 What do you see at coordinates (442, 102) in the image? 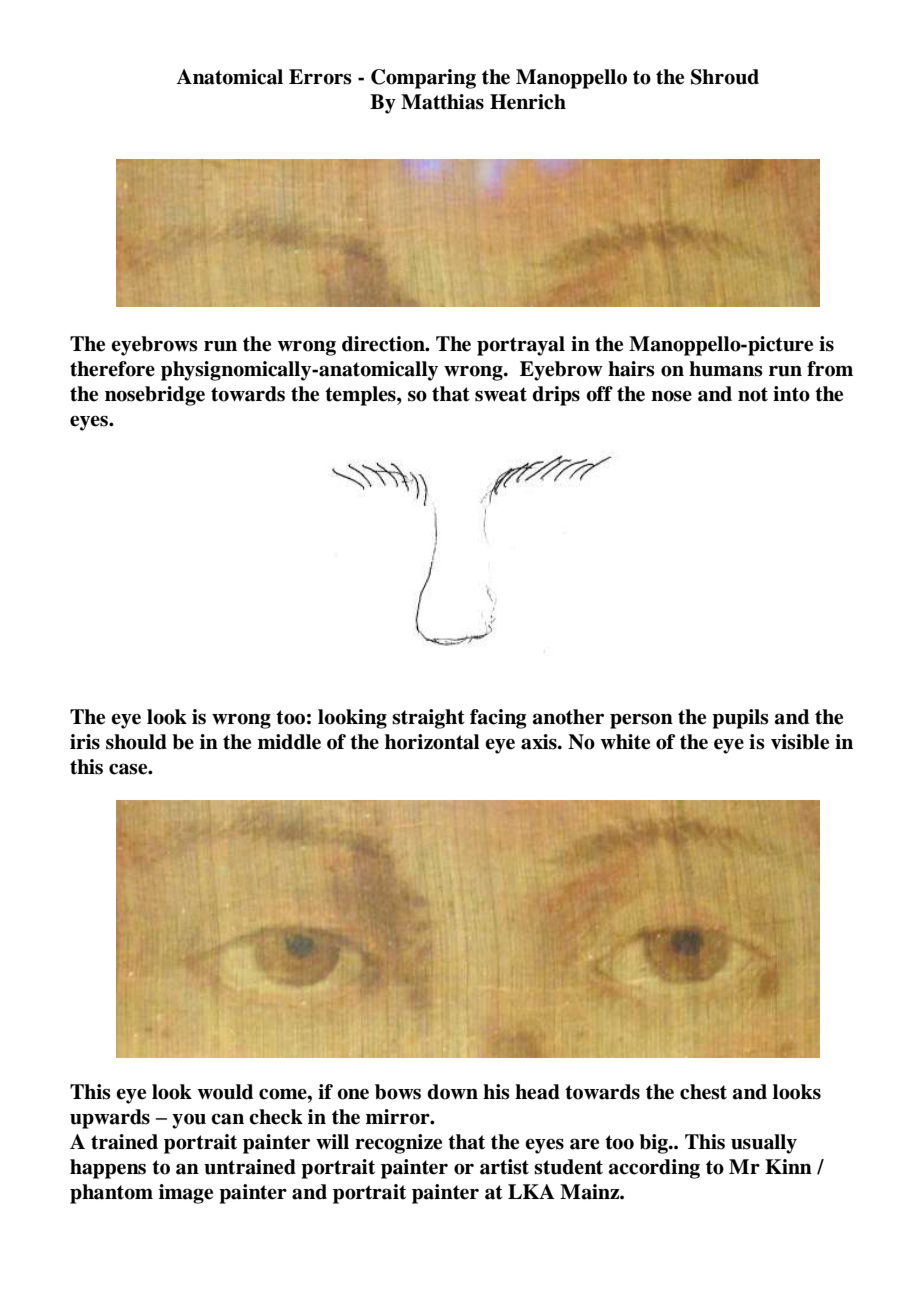
I see `Matthias` at bounding box center [442, 102].
